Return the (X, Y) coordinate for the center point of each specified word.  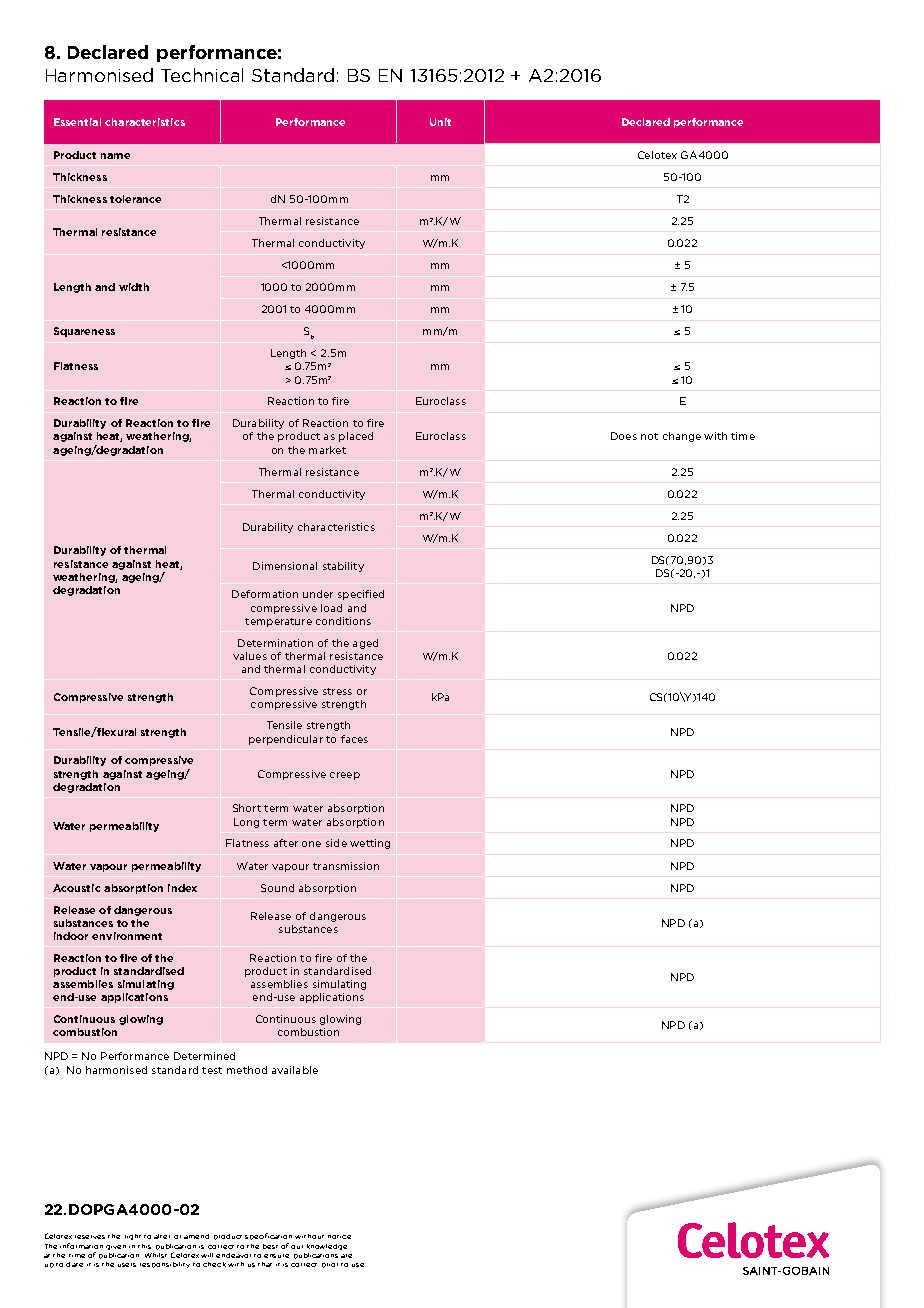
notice (339, 1237)
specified (361, 595)
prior (330, 1265)
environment (127, 936)
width (134, 287)
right (133, 1237)
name (115, 156)
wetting (370, 844)
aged (365, 644)
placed (356, 437)
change (682, 437)
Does (624, 436)
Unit (440, 122)
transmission (346, 866)
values (250, 656)
